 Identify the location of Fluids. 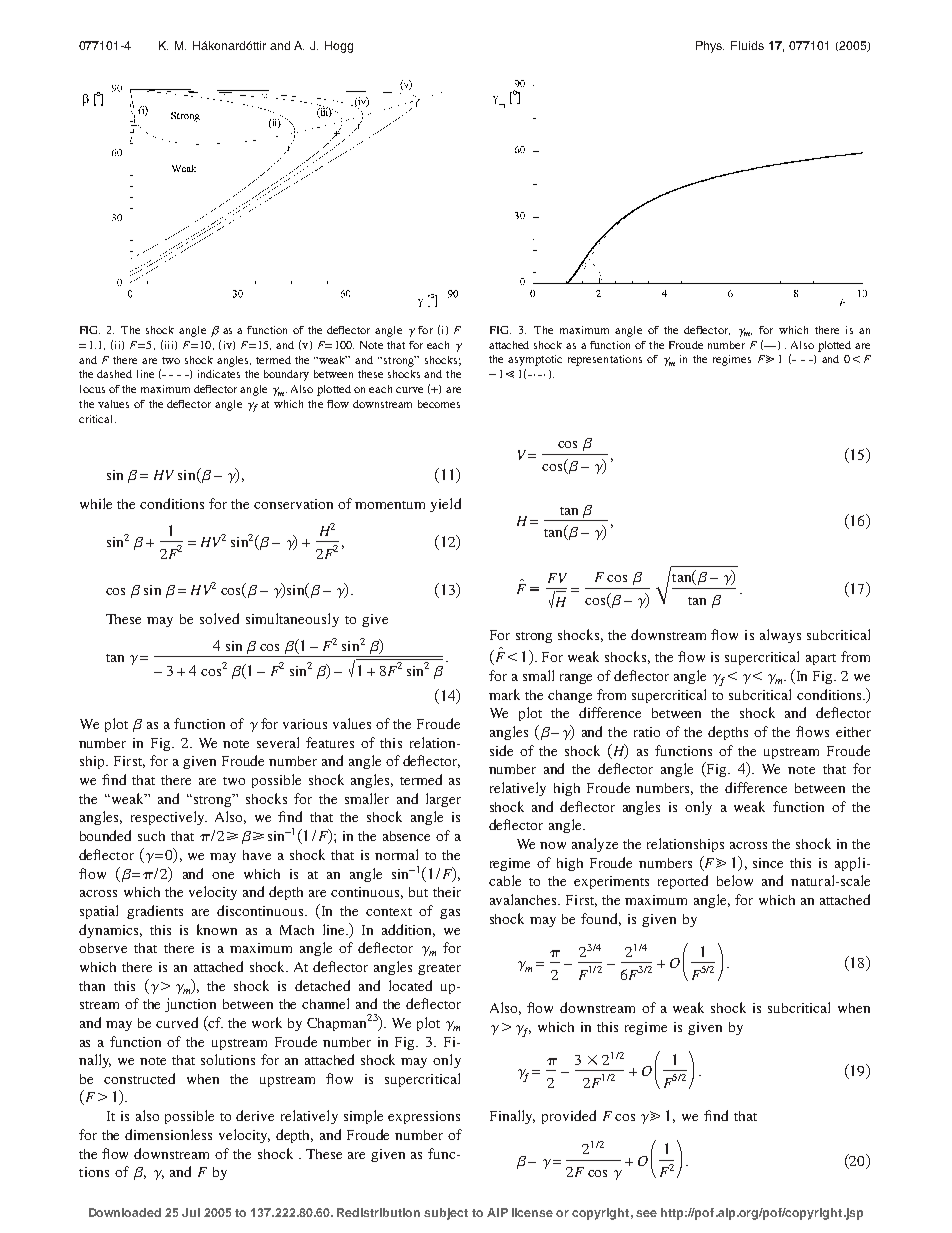
(747, 45).
